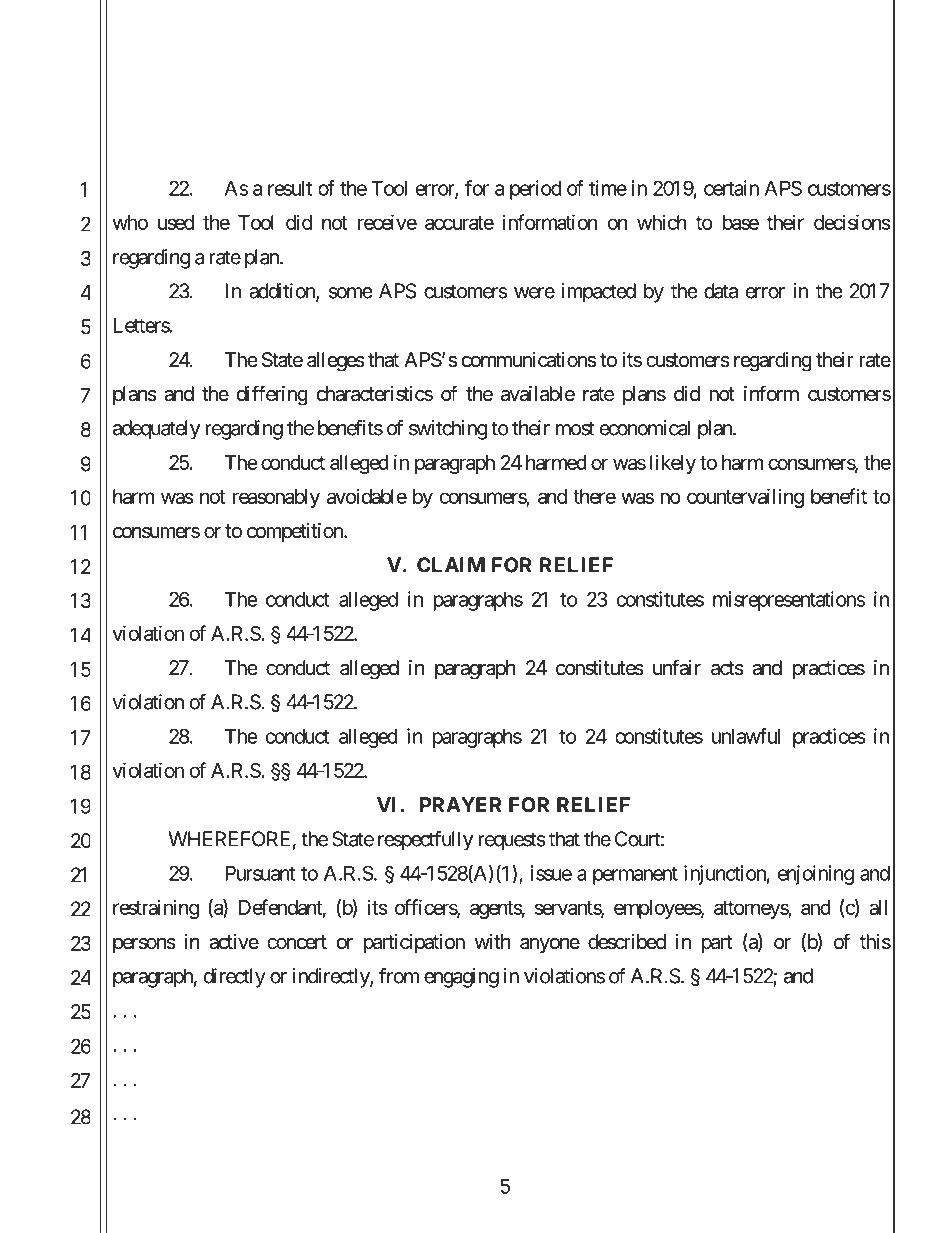 Image resolution: width=952 pixels, height=1233 pixels. I want to click on used, so click(176, 222).
